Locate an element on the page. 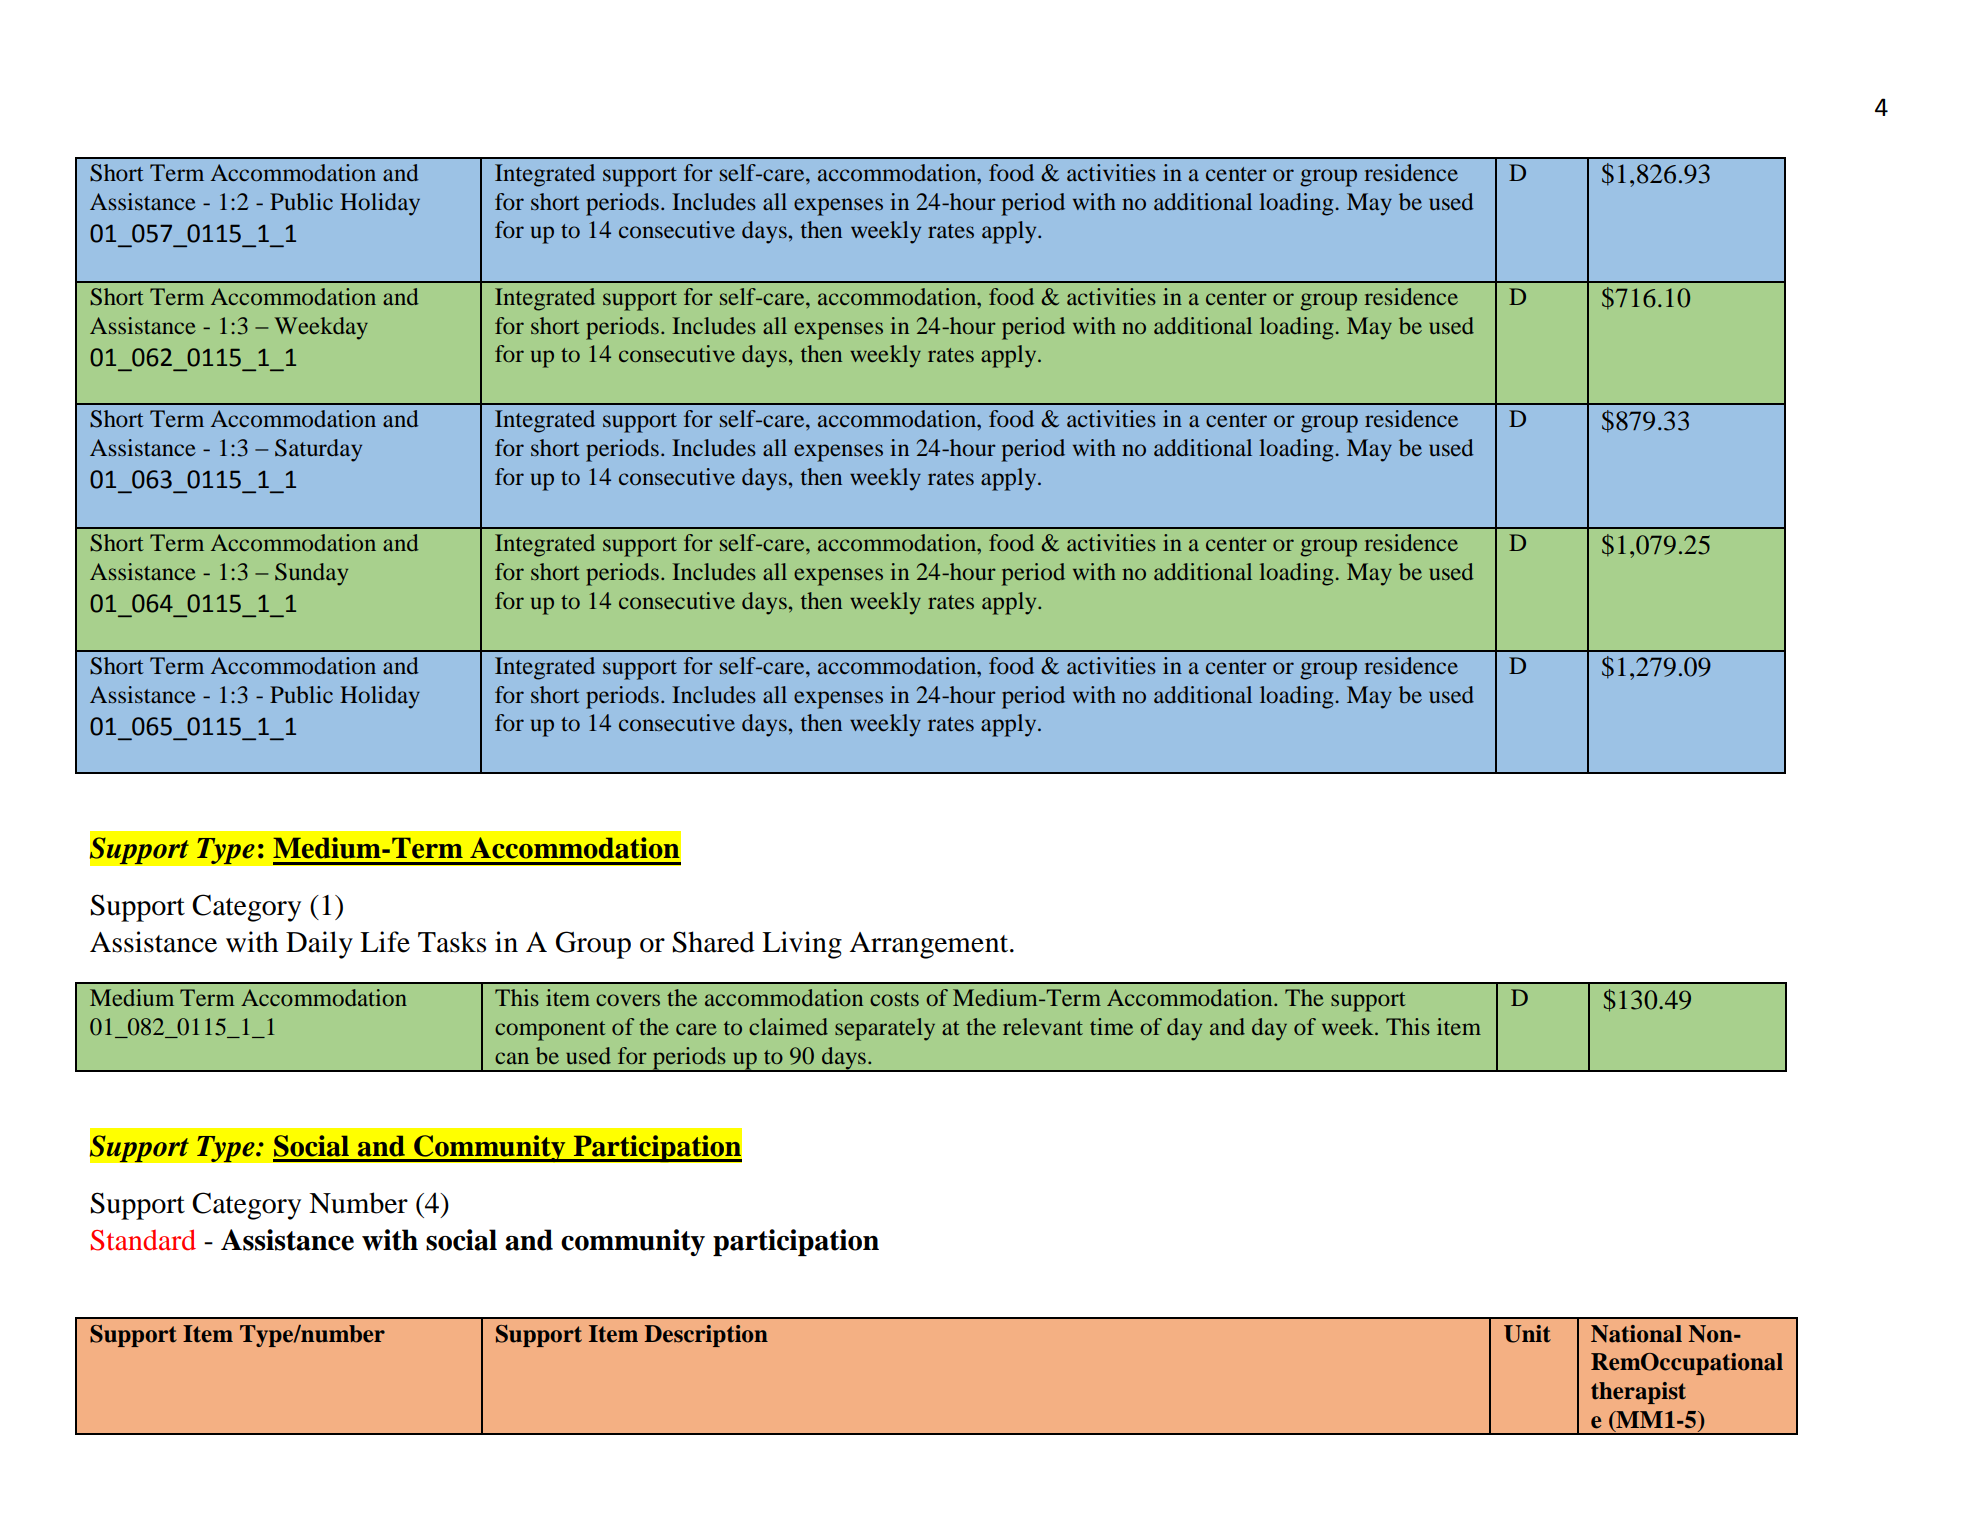 The width and height of the page is (1978, 1529). Daily is located at coordinates (319, 945).
